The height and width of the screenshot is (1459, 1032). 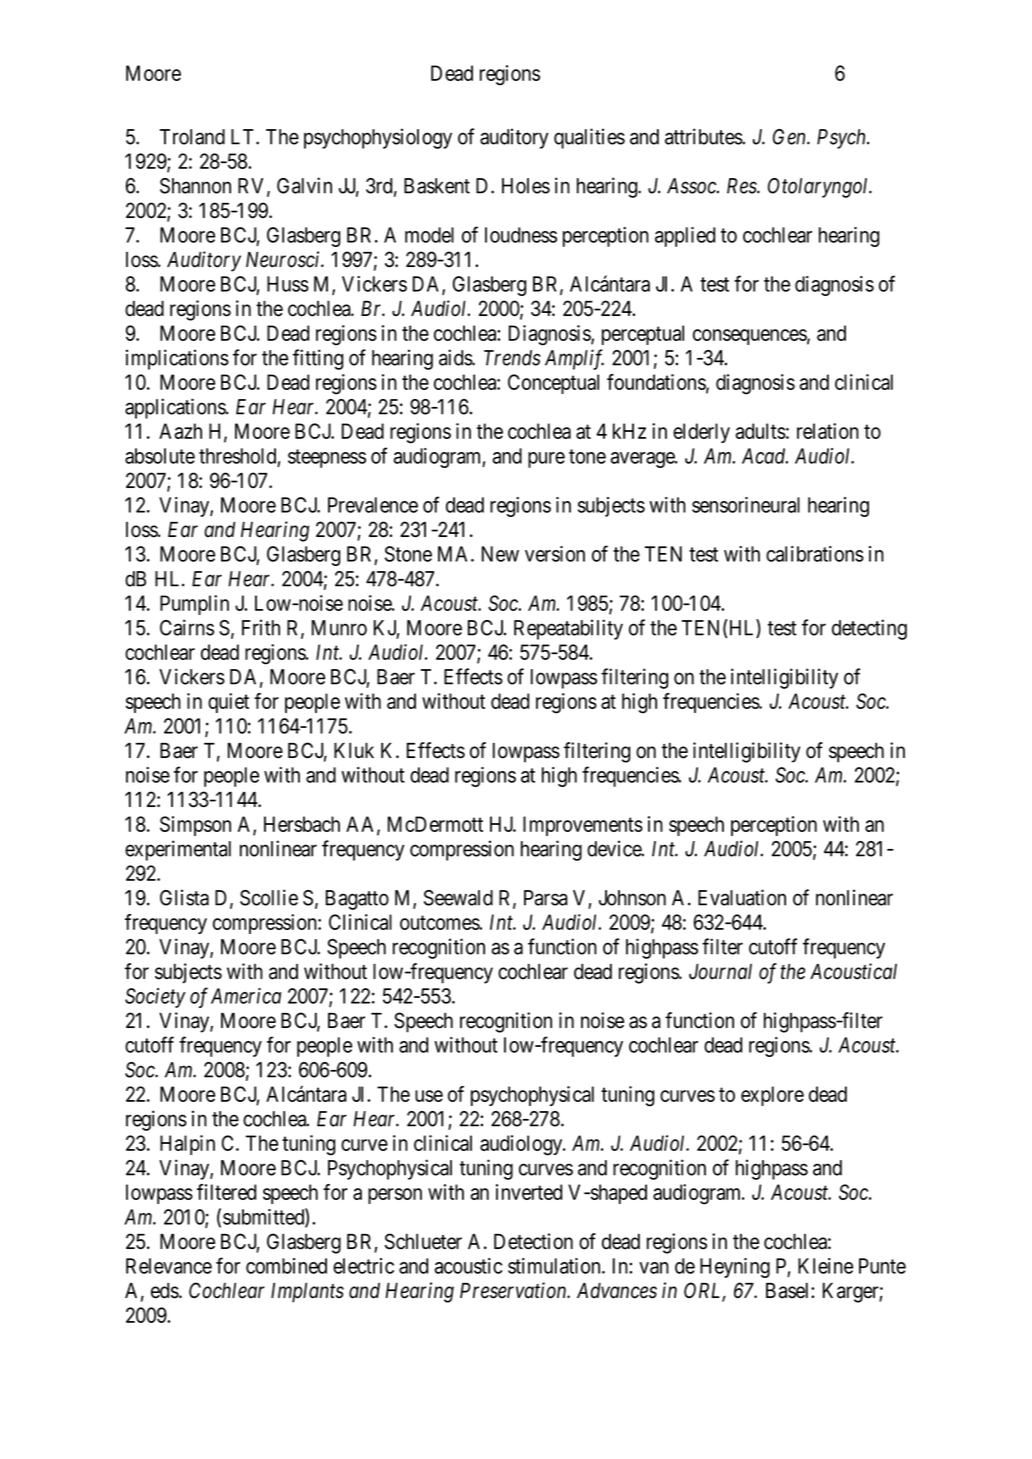 I want to click on quiet, so click(x=228, y=703).
